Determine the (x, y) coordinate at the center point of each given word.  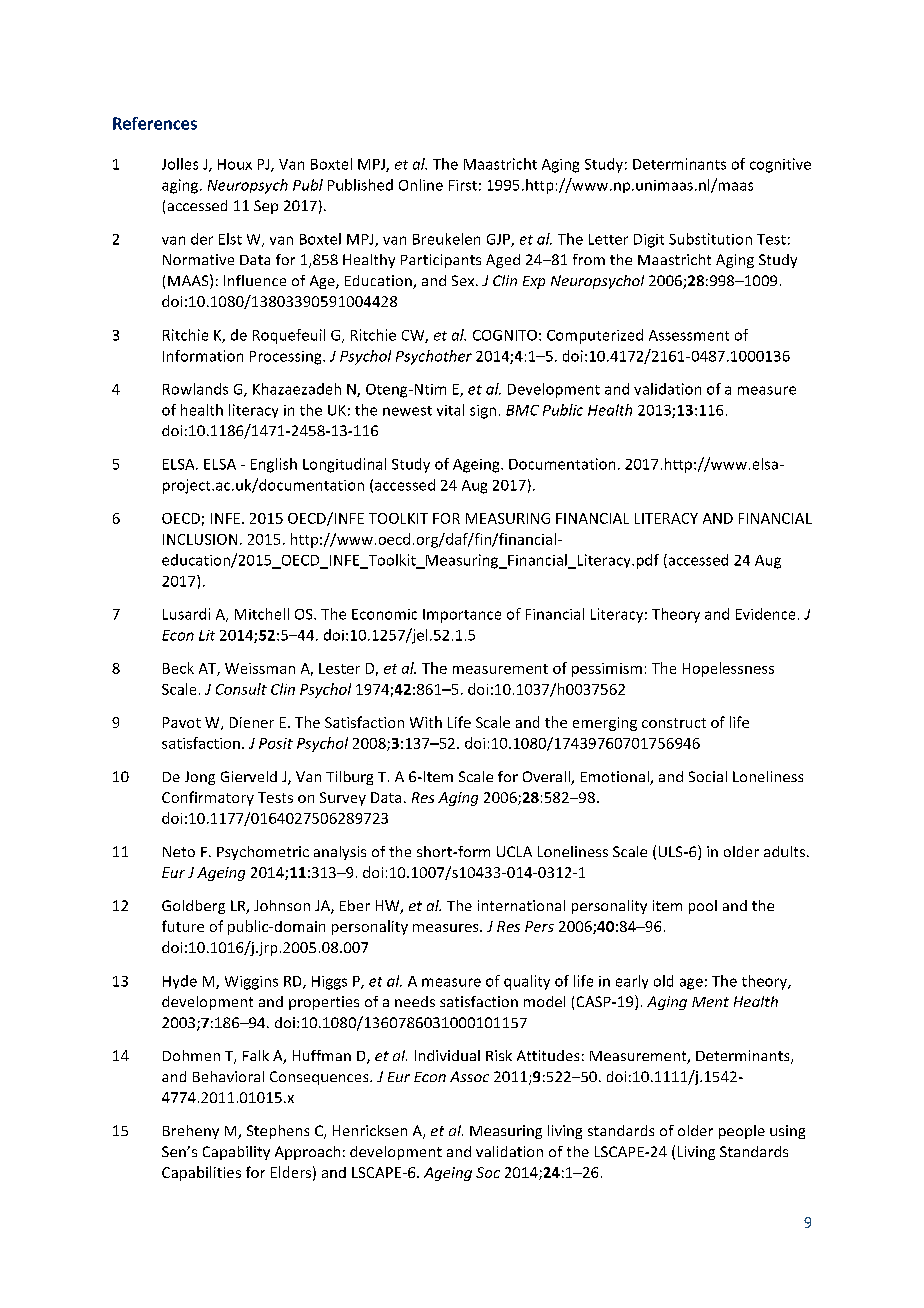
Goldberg (193, 907)
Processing (287, 358)
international (521, 905)
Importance (462, 616)
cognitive (780, 165)
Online (421, 185)
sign (483, 412)
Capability (236, 1153)
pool (703, 907)
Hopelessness (728, 669)
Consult (241, 689)
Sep (266, 207)
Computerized (595, 336)
